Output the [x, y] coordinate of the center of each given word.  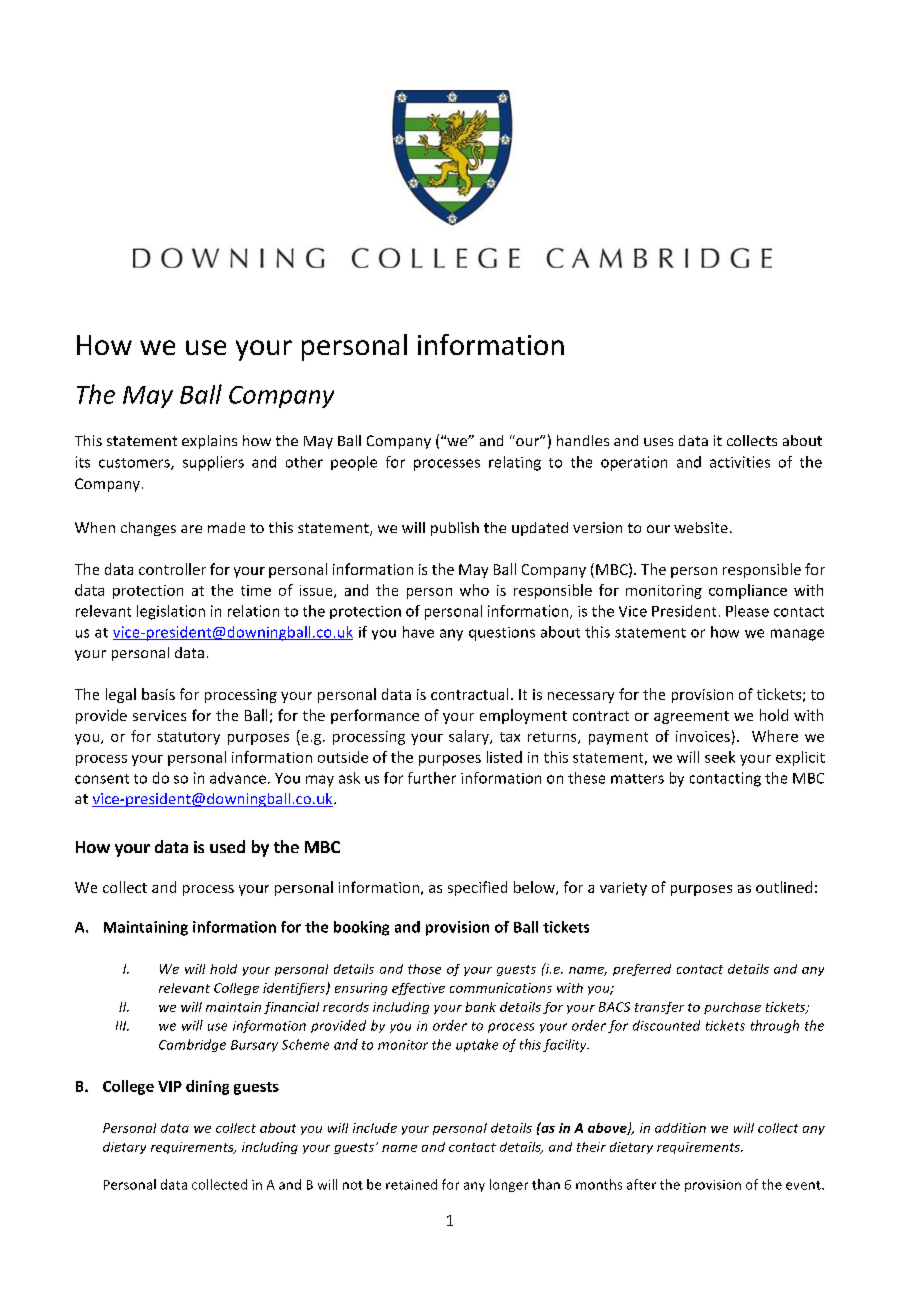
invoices [703, 736]
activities [740, 462]
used [227, 846]
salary [470, 737]
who [474, 590]
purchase [732, 1008]
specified [477, 888]
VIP [170, 1086]
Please [747, 611]
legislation [171, 612]
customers [135, 464]
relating [515, 463]
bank [480, 1007]
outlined [784, 887]
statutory [188, 738]
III [122, 1026]
